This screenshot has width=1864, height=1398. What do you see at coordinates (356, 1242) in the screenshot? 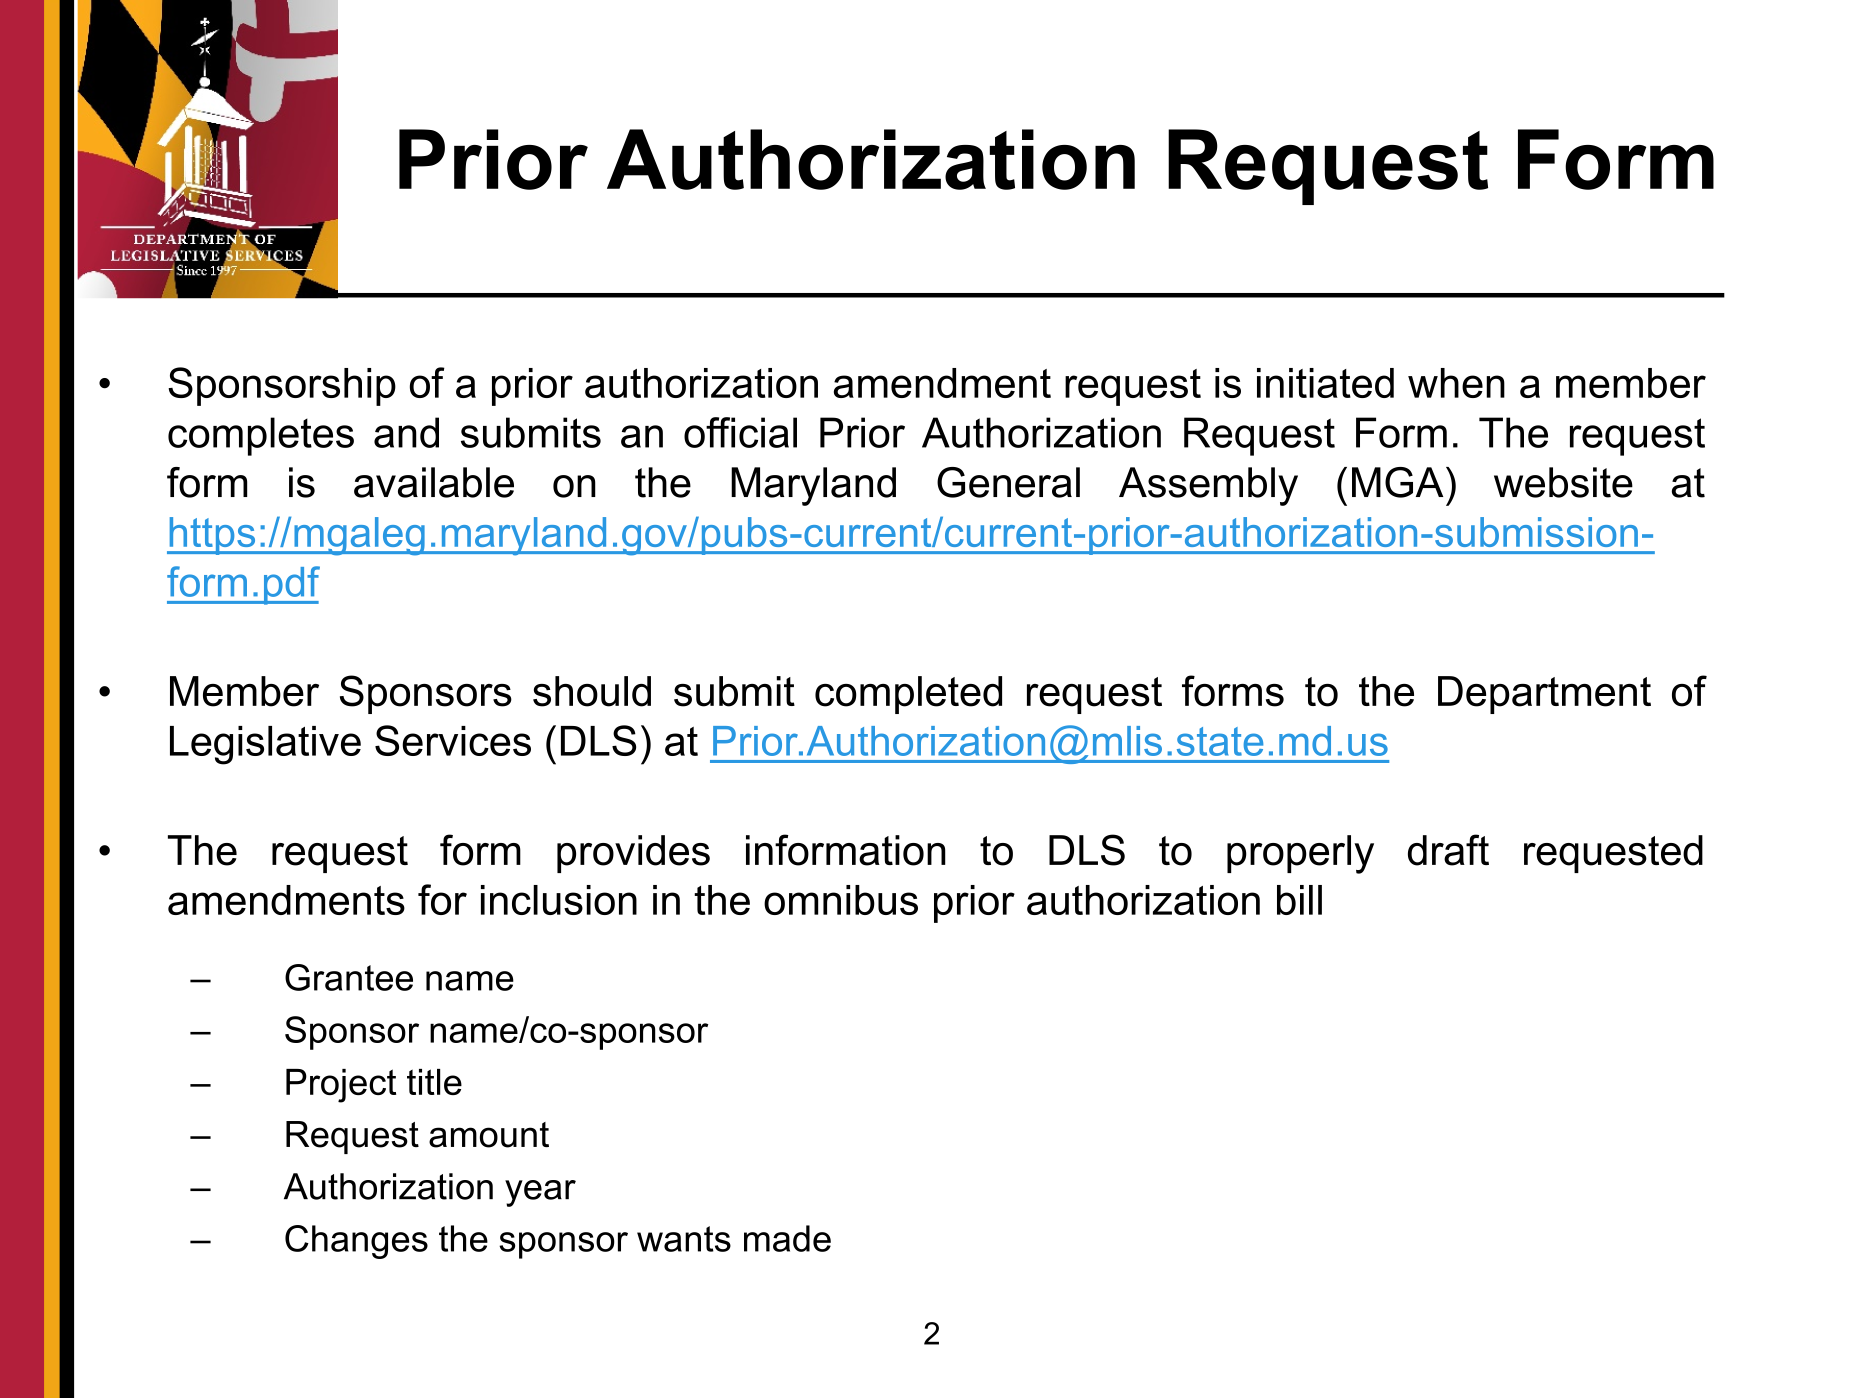
I see `Changes` at bounding box center [356, 1242].
